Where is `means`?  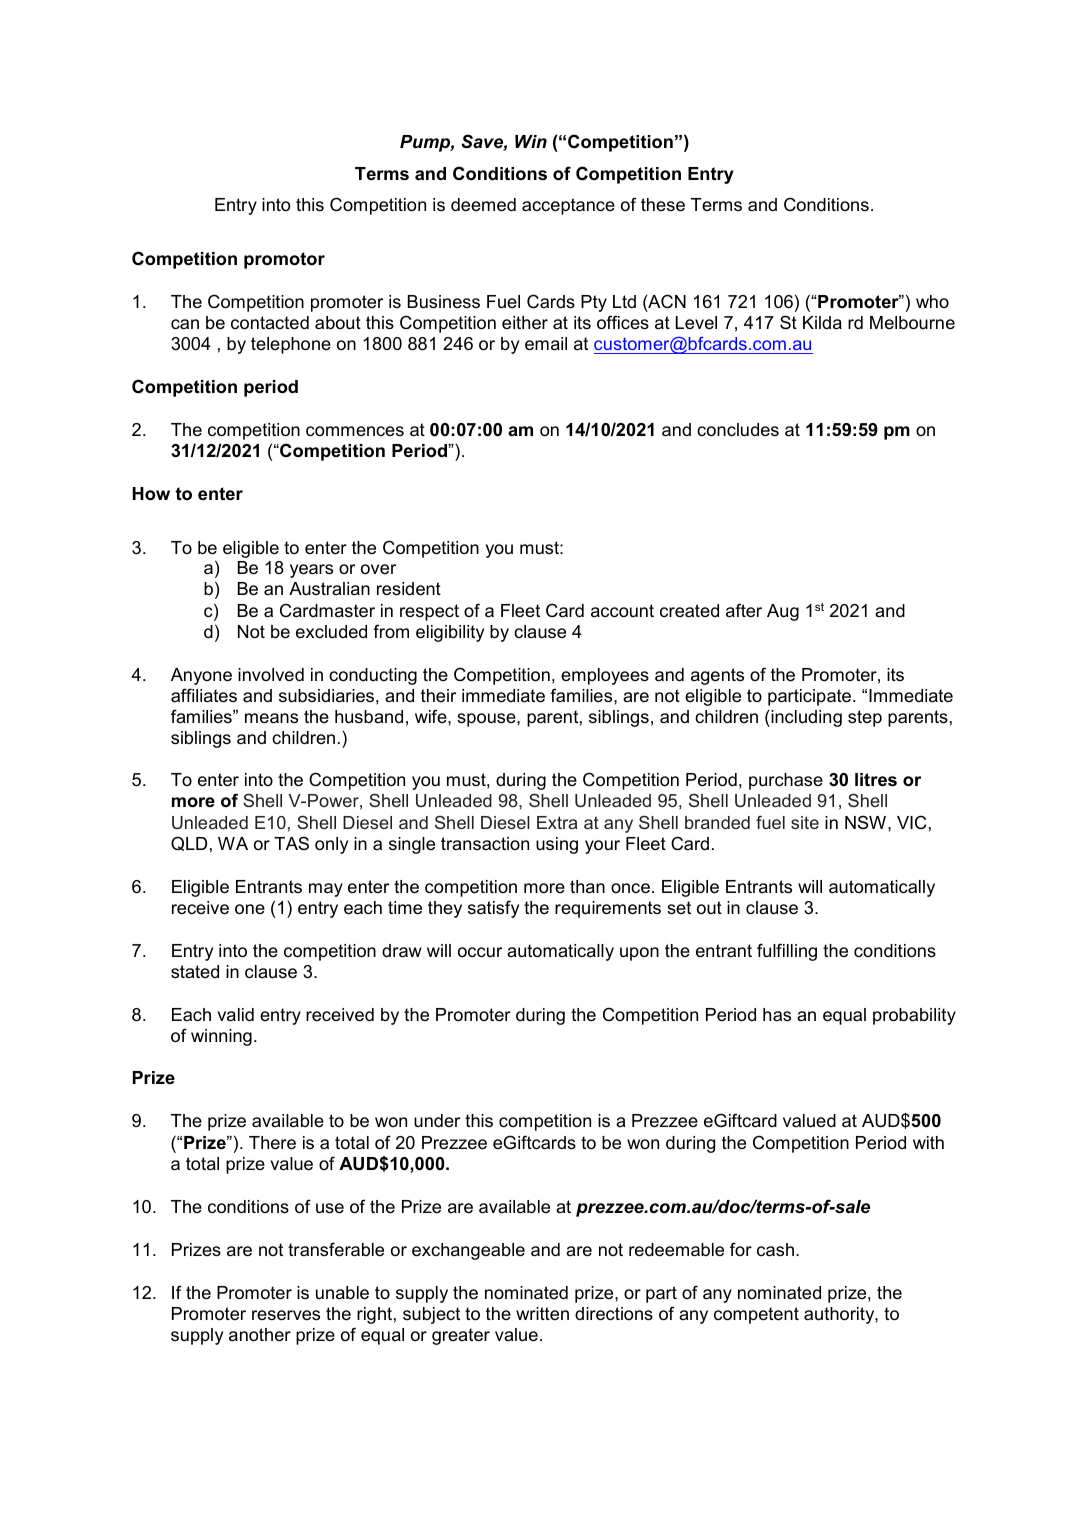
means is located at coordinates (271, 718).
